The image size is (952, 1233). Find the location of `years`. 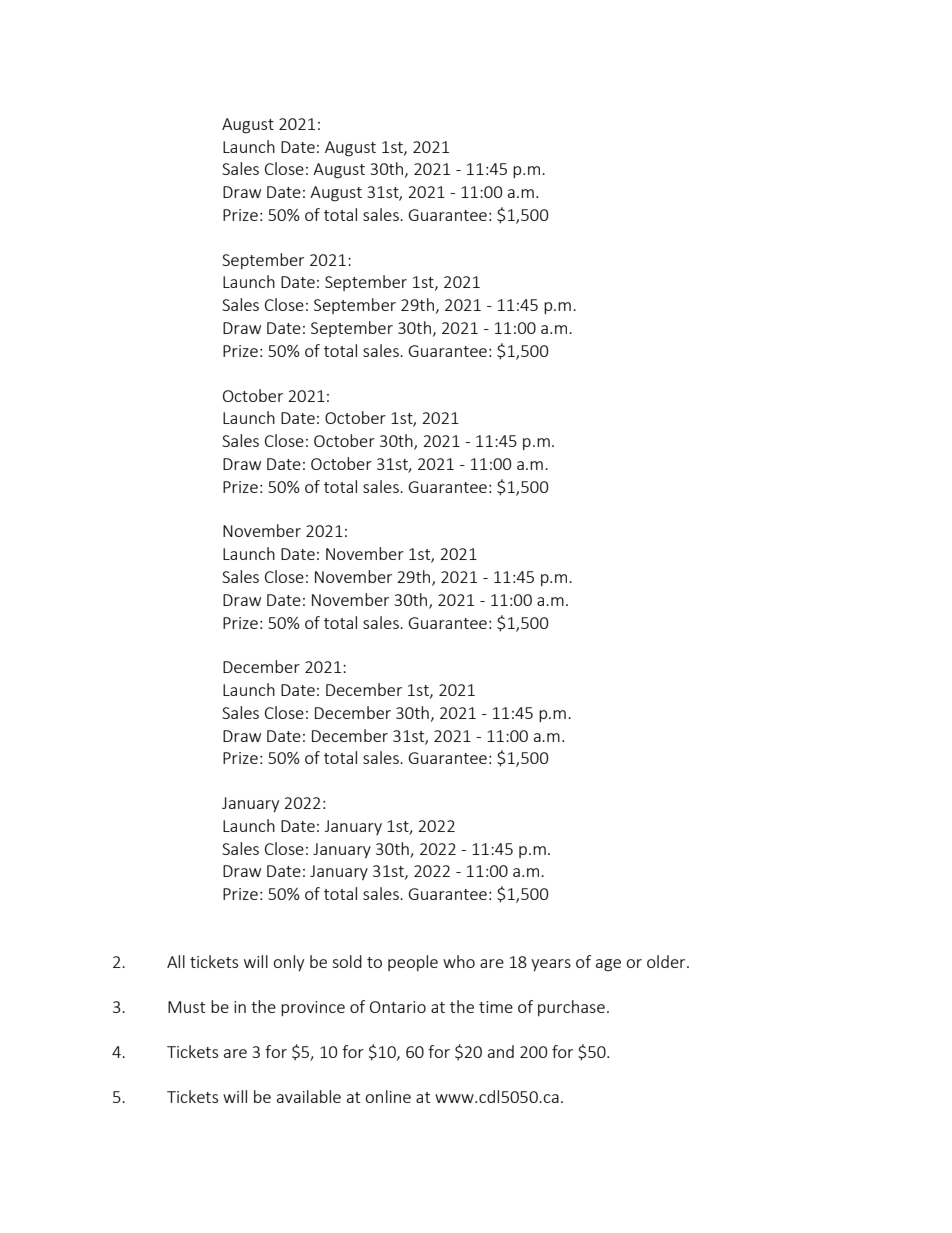

years is located at coordinates (551, 965).
